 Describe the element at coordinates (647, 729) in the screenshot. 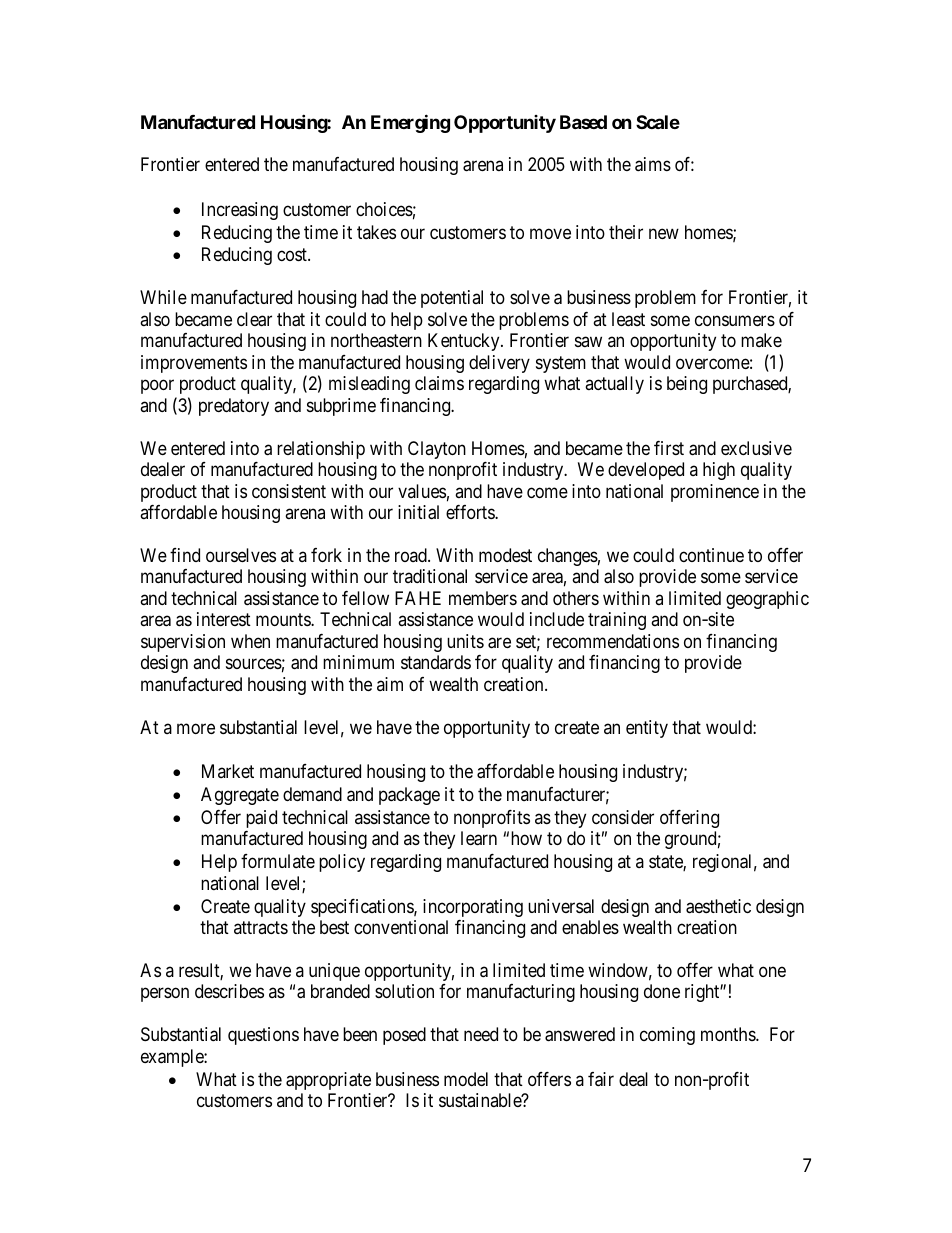

I see `entity` at that location.
